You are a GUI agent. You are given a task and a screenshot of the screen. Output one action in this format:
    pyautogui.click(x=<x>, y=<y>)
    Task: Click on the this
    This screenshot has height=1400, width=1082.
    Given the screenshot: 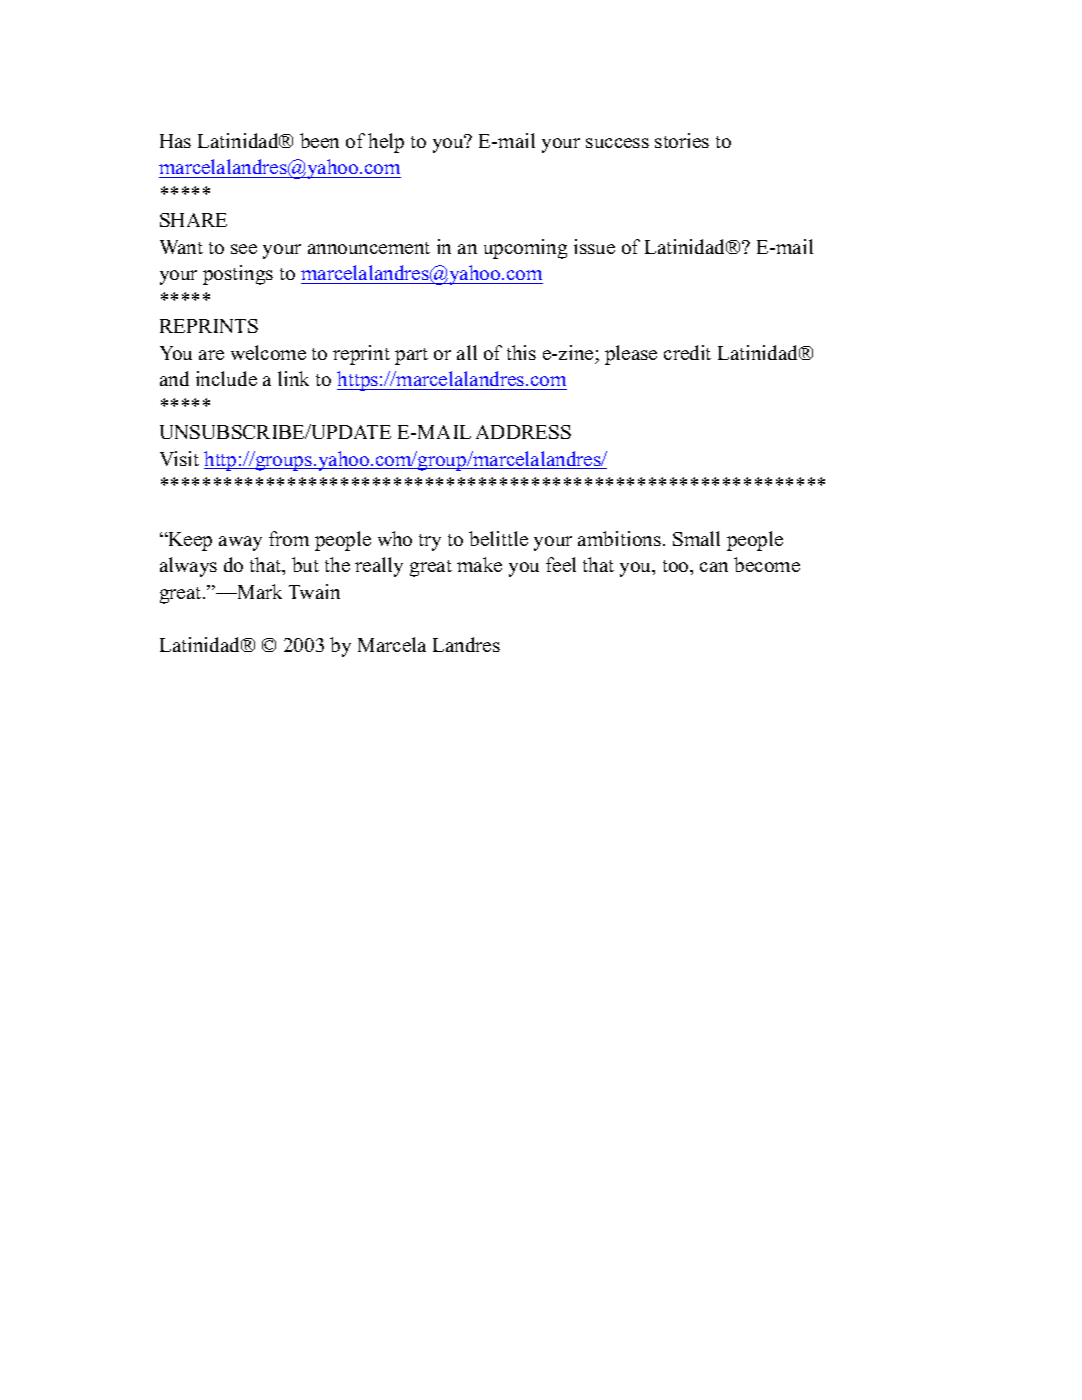 What is the action you would take?
    pyautogui.click(x=521, y=352)
